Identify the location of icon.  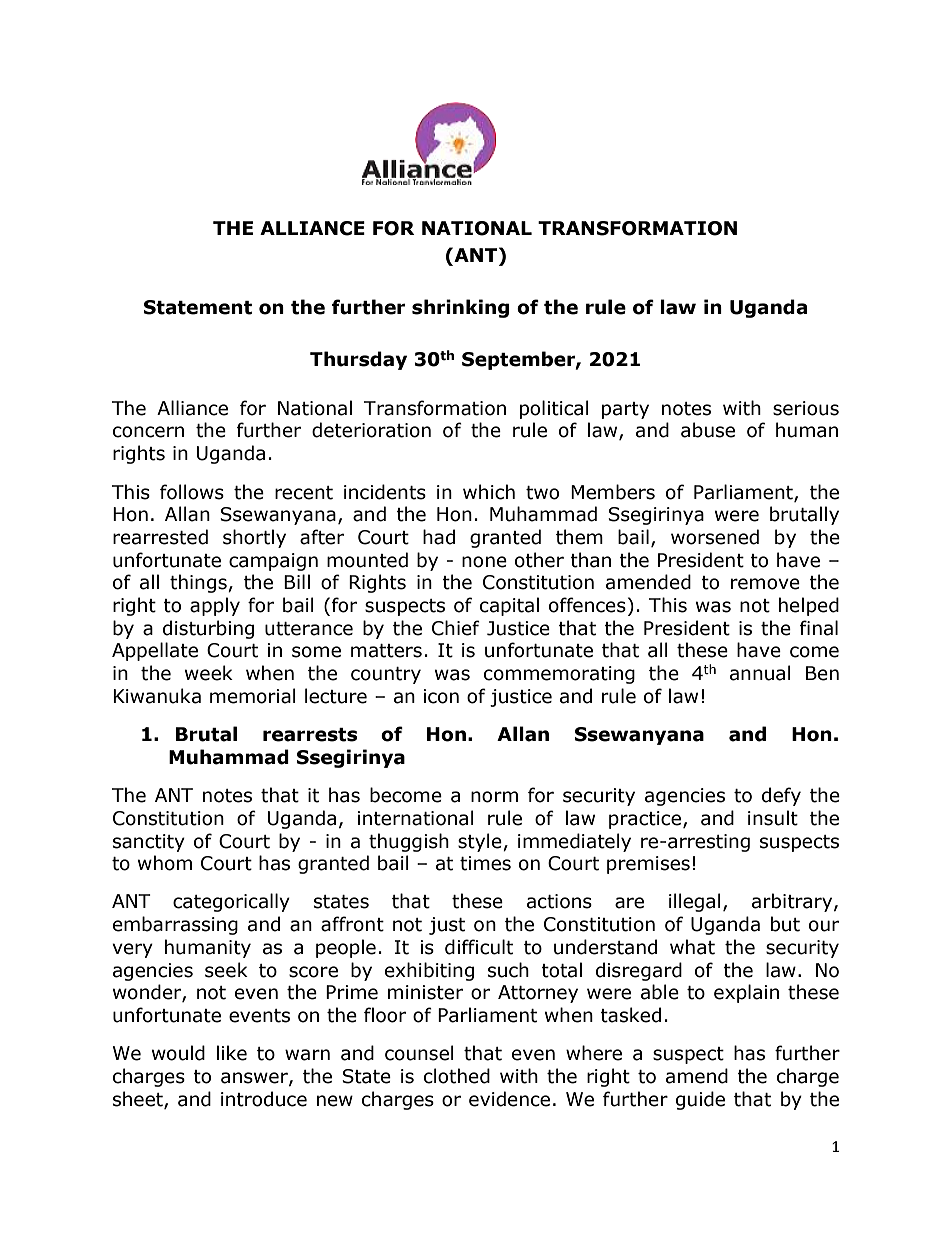
(441, 696).
